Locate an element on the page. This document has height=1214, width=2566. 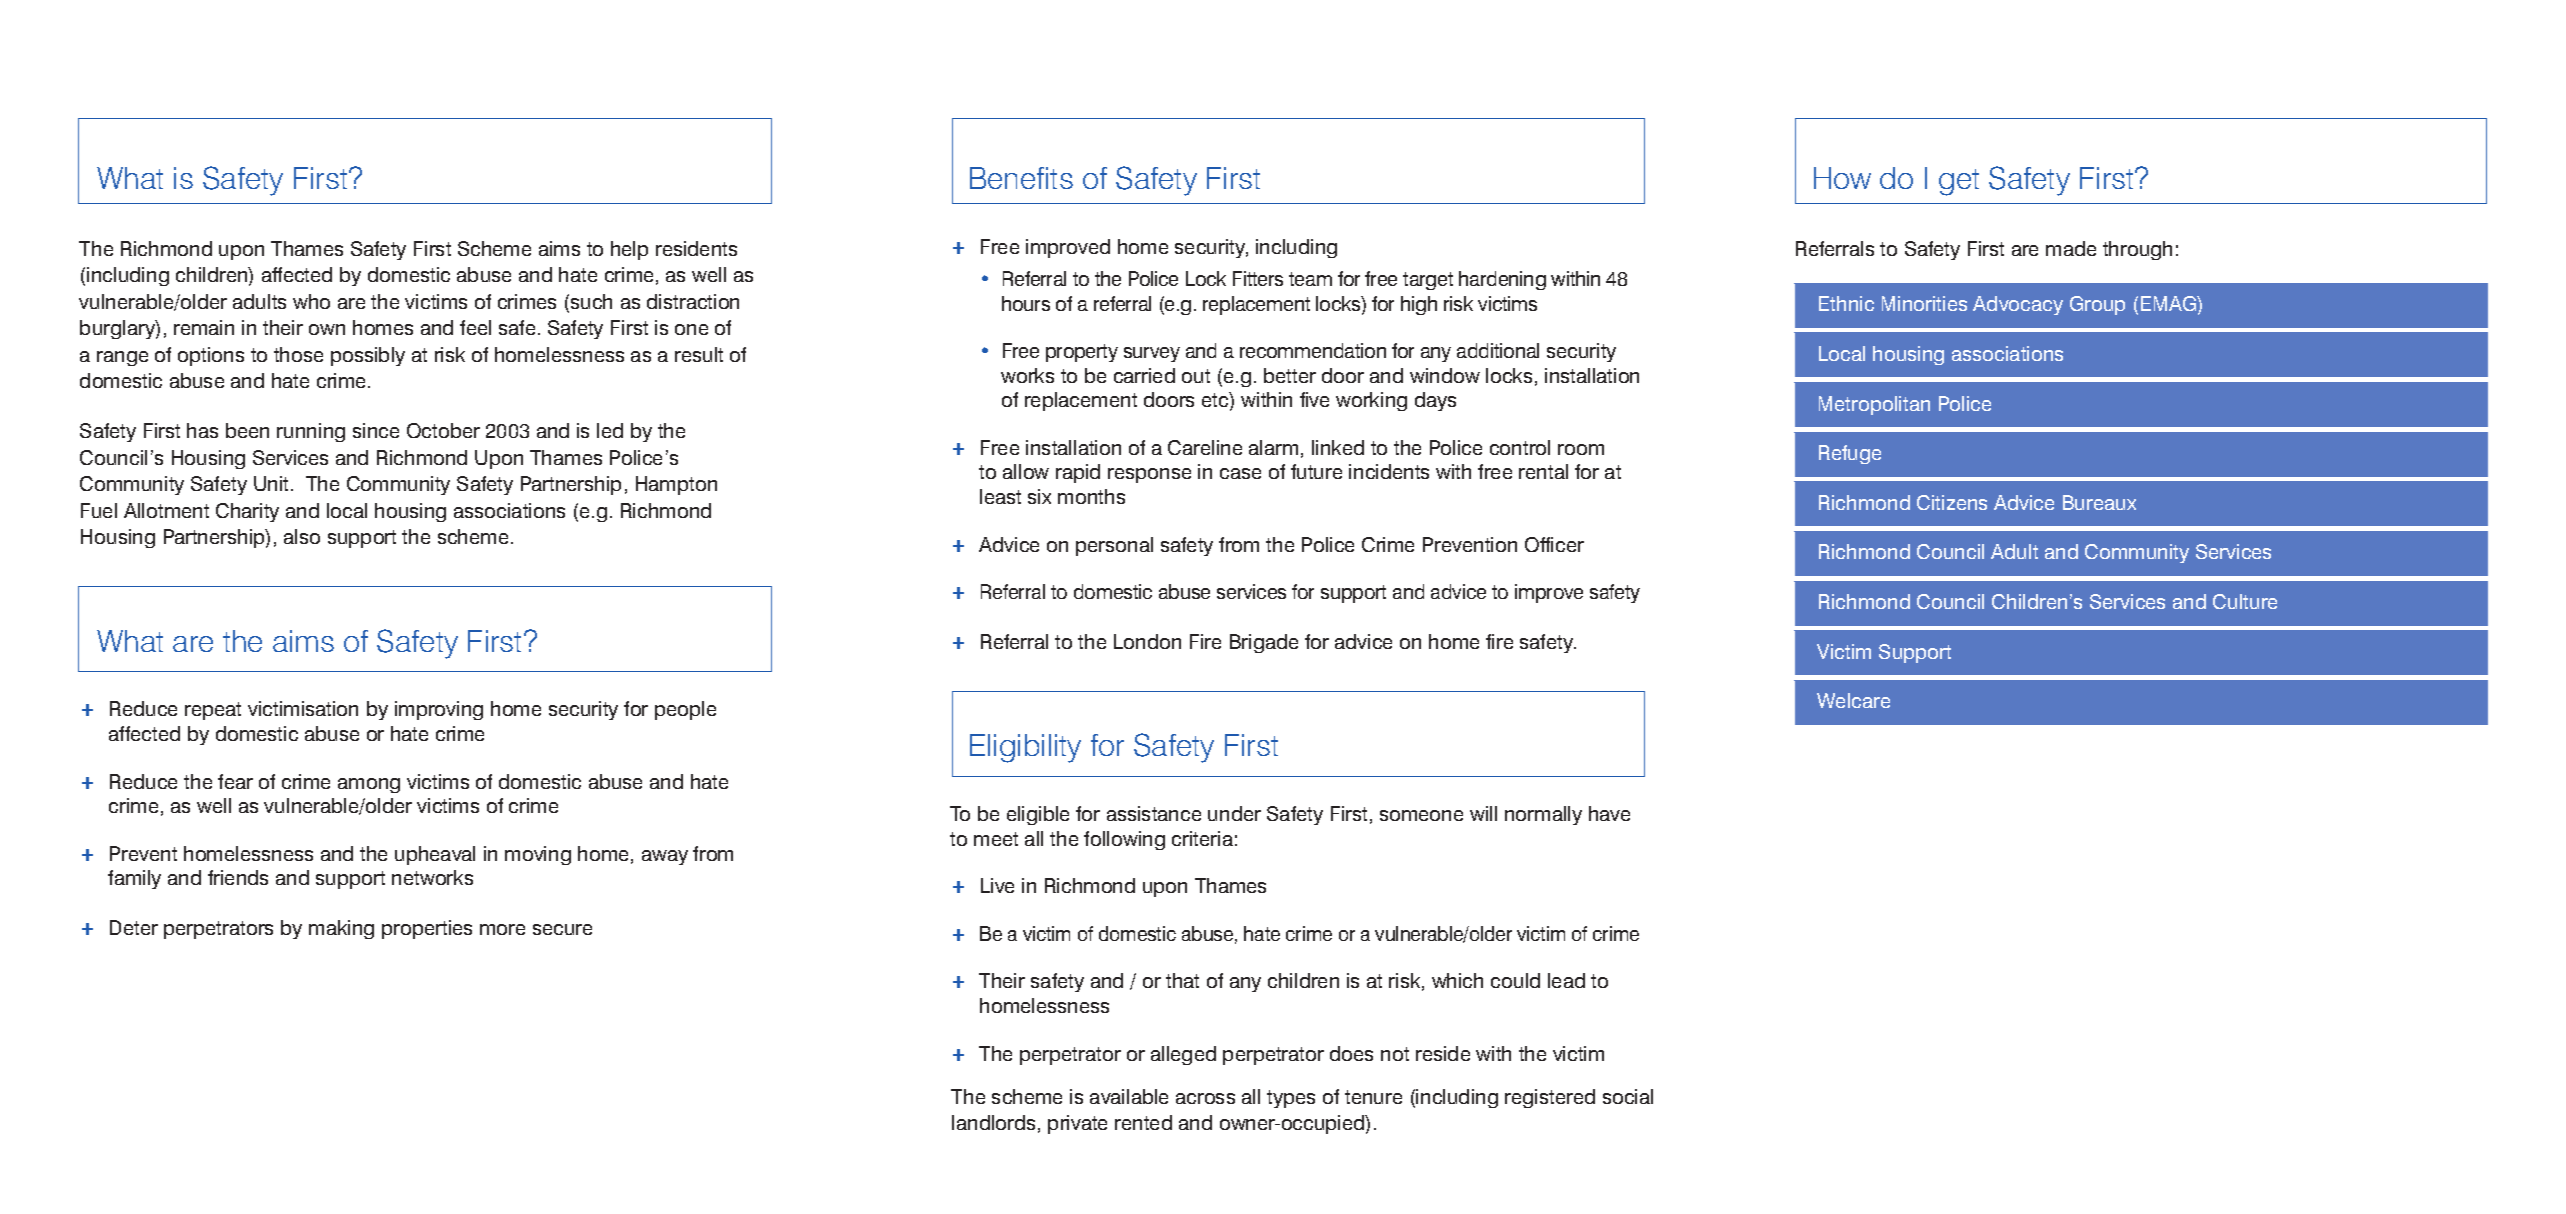
have is located at coordinates (1609, 813).
